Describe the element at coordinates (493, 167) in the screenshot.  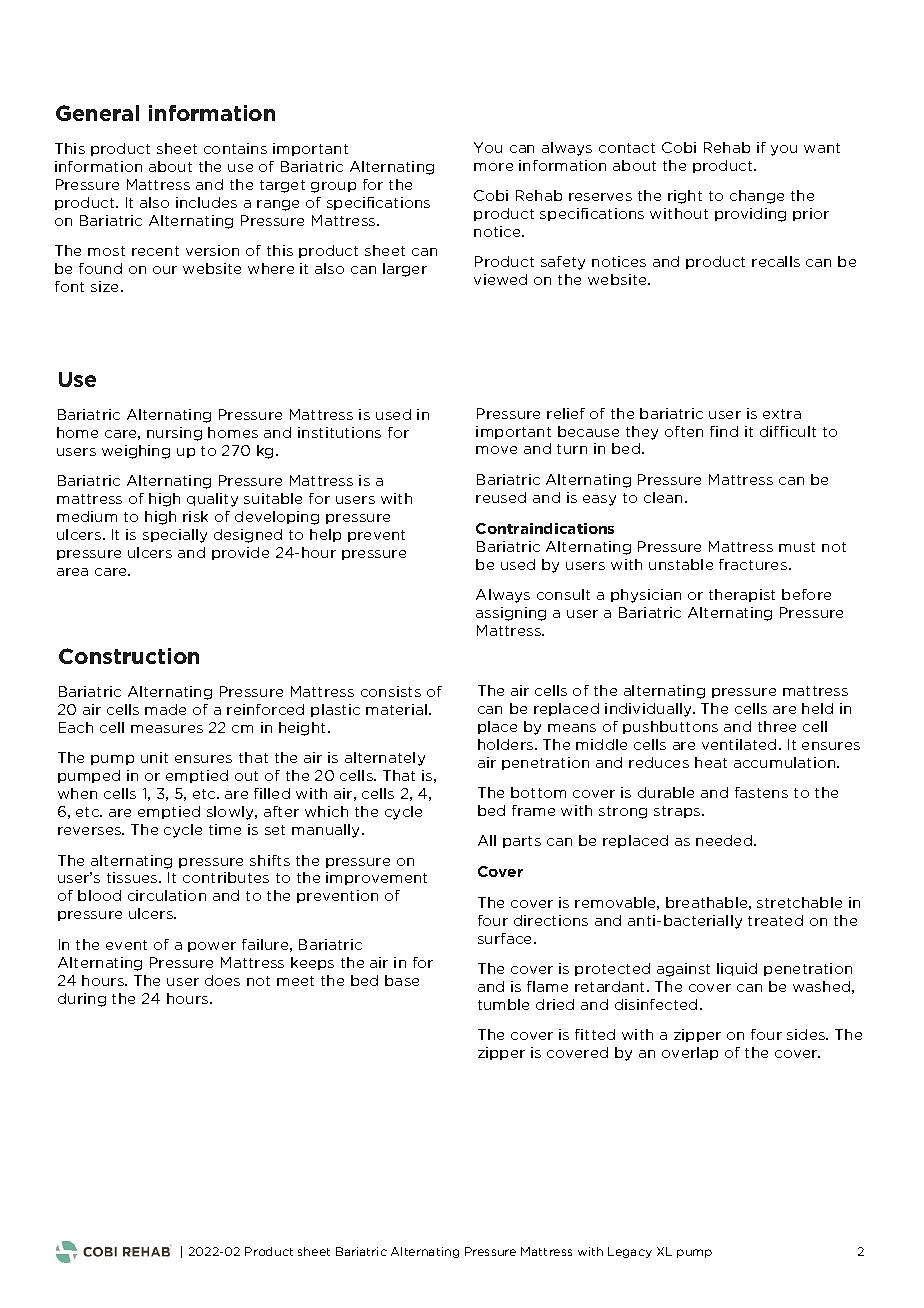
I see `more` at that location.
